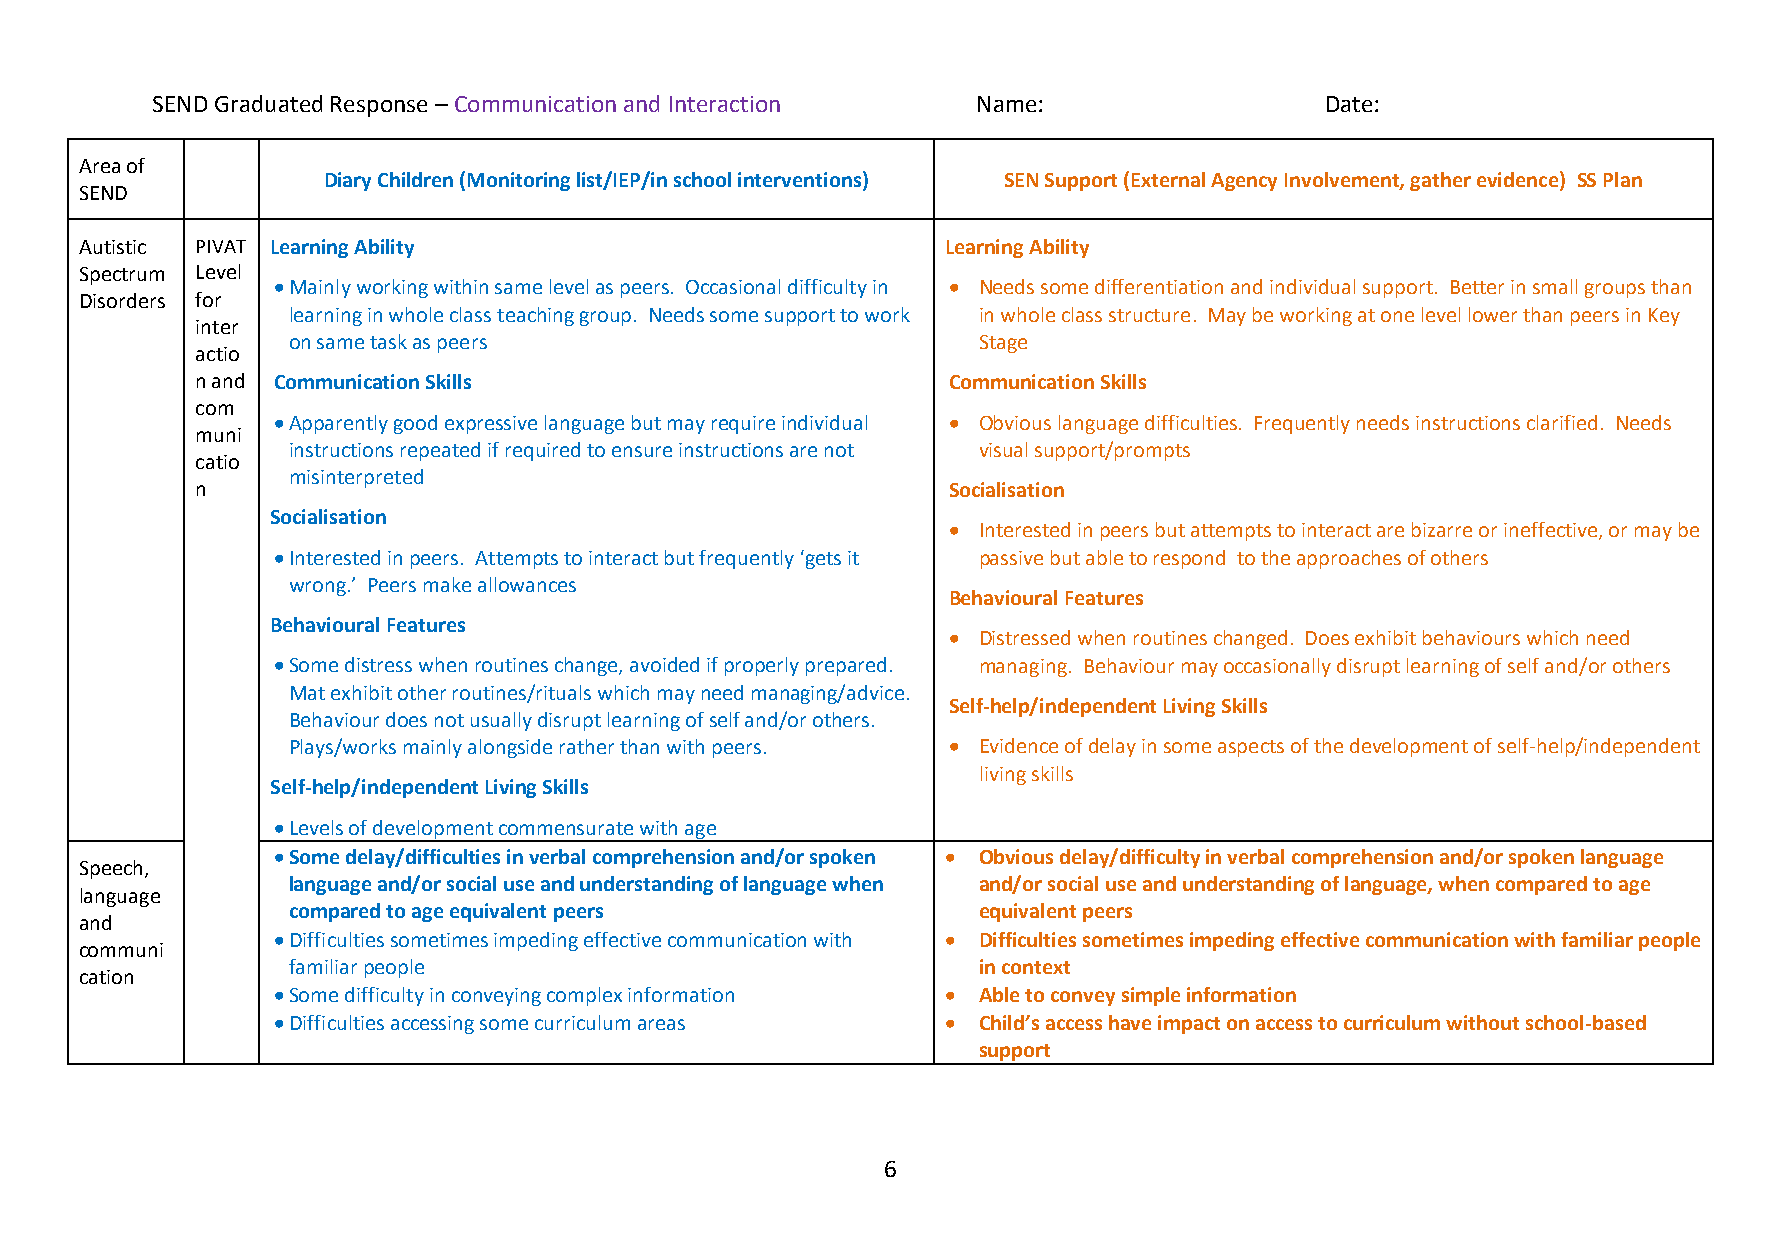 This image has height=1259, width=1781. I want to click on aspects, so click(1251, 748).
